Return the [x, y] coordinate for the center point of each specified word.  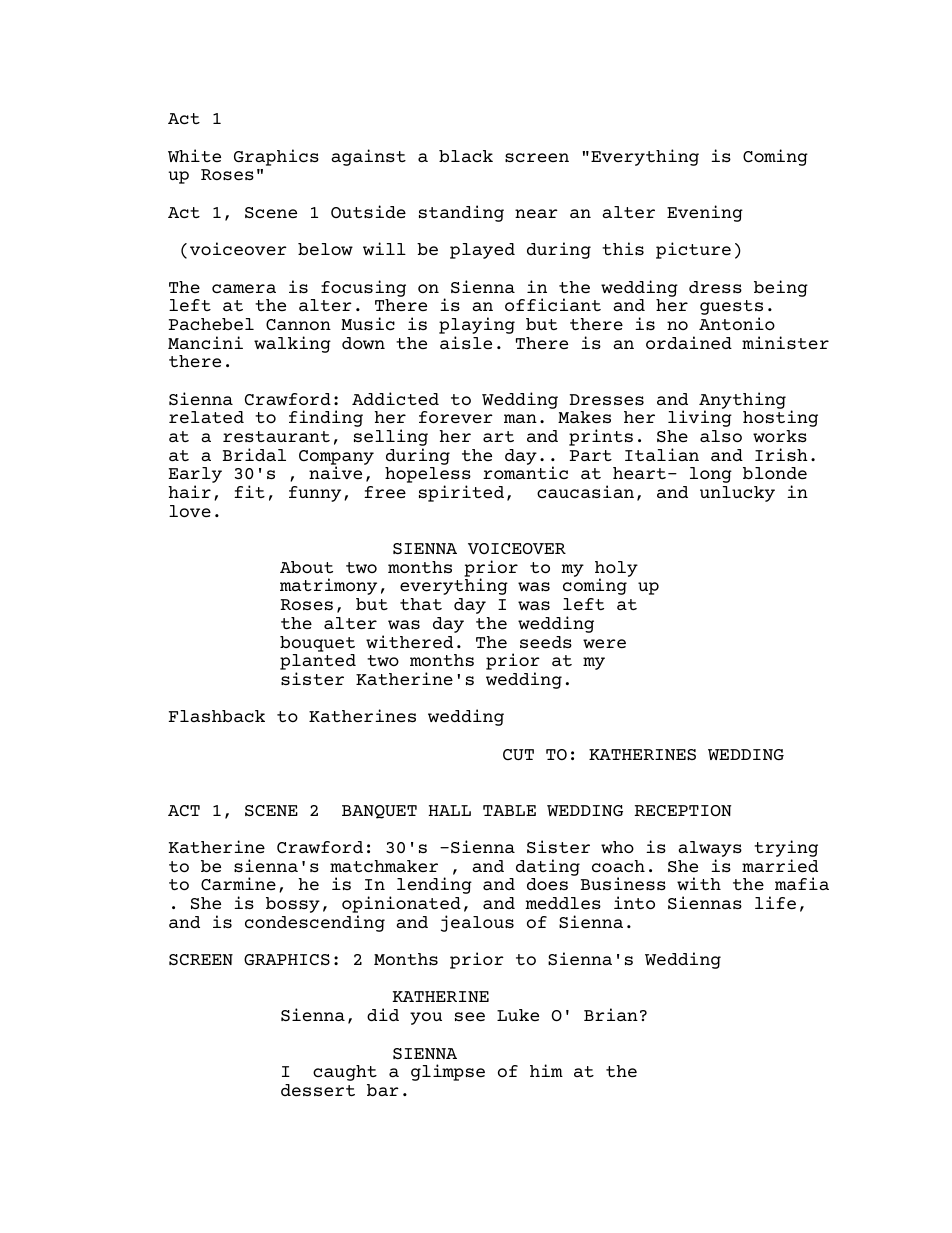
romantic [525, 472]
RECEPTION [683, 810]
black [466, 156]
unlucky [737, 494]
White [194, 155]
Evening [705, 213]
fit [249, 491]
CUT [518, 754]
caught [345, 1073]
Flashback [217, 716]
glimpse [448, 1072]
